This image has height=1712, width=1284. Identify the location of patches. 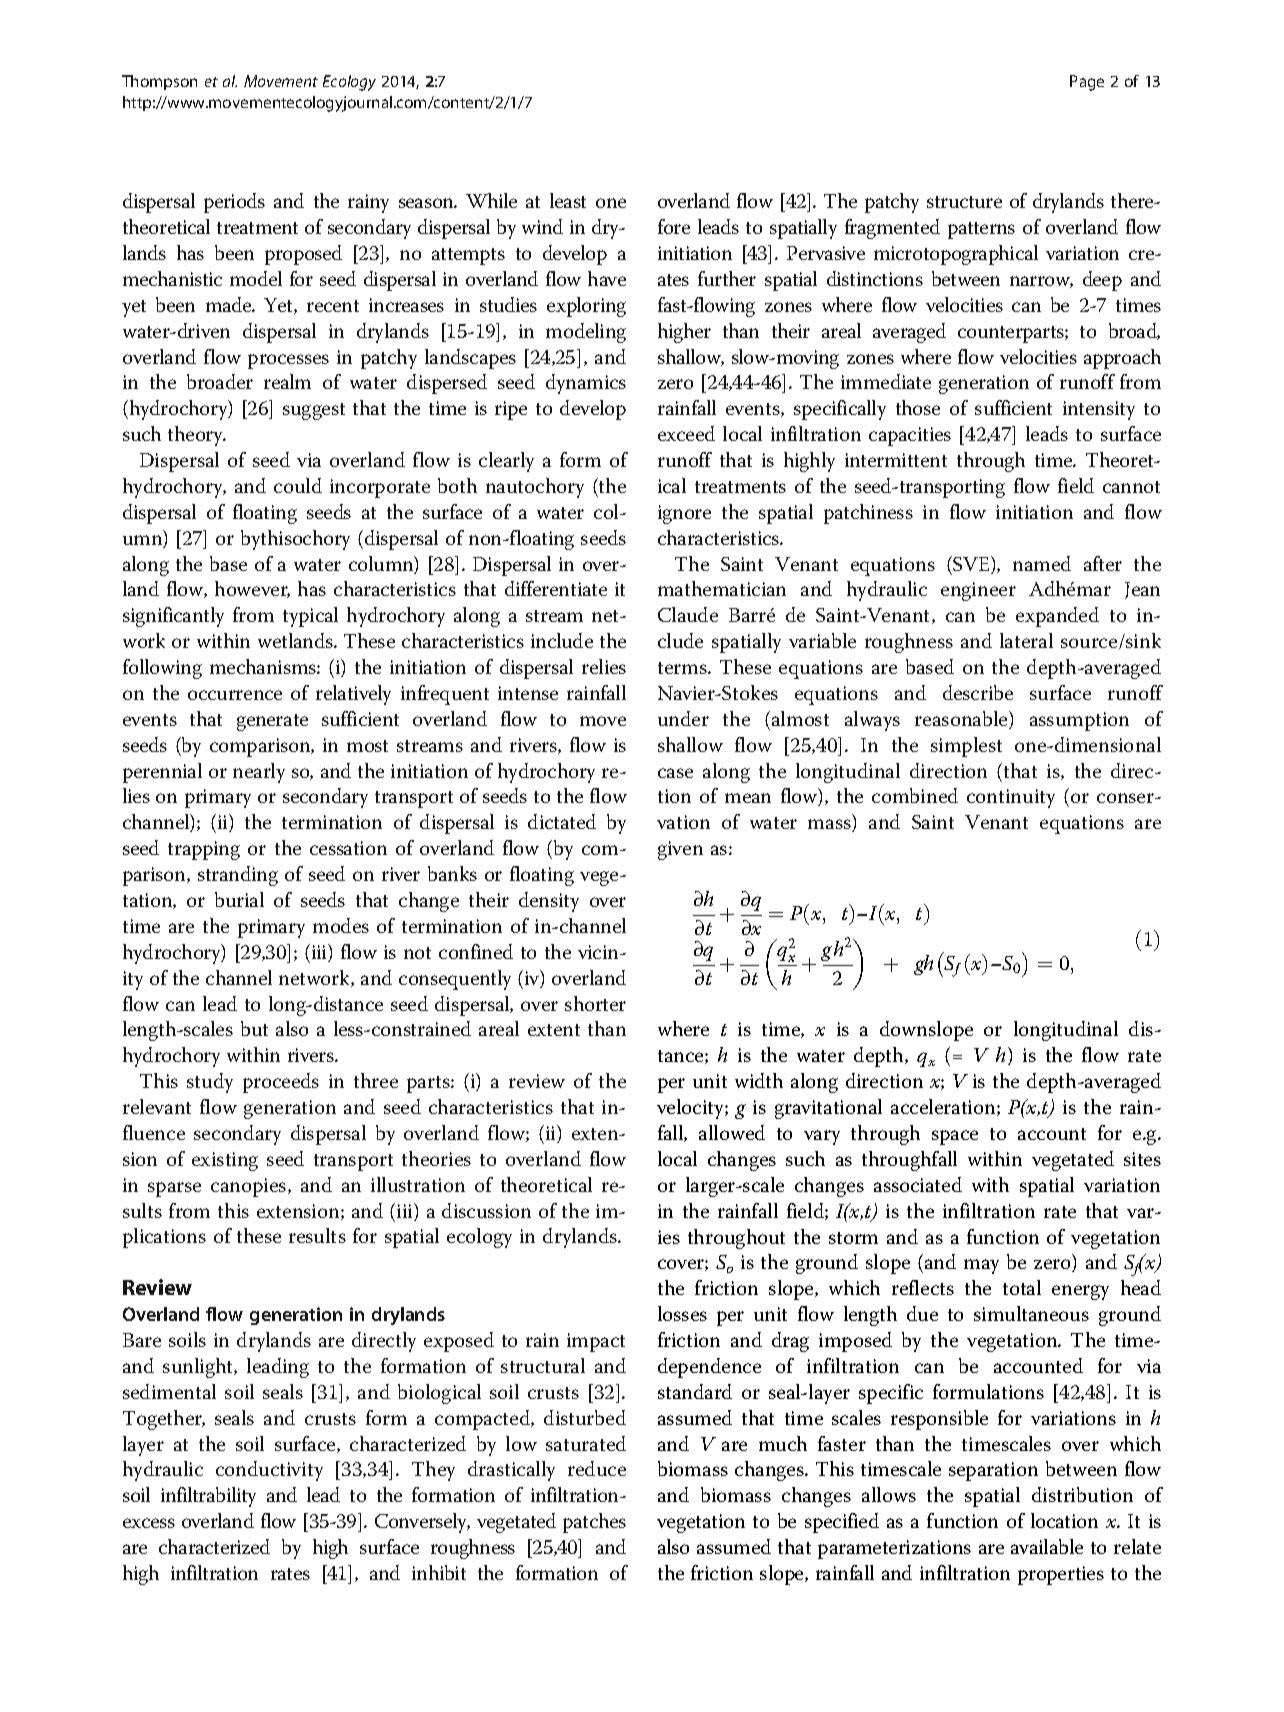
(594, 1523).
